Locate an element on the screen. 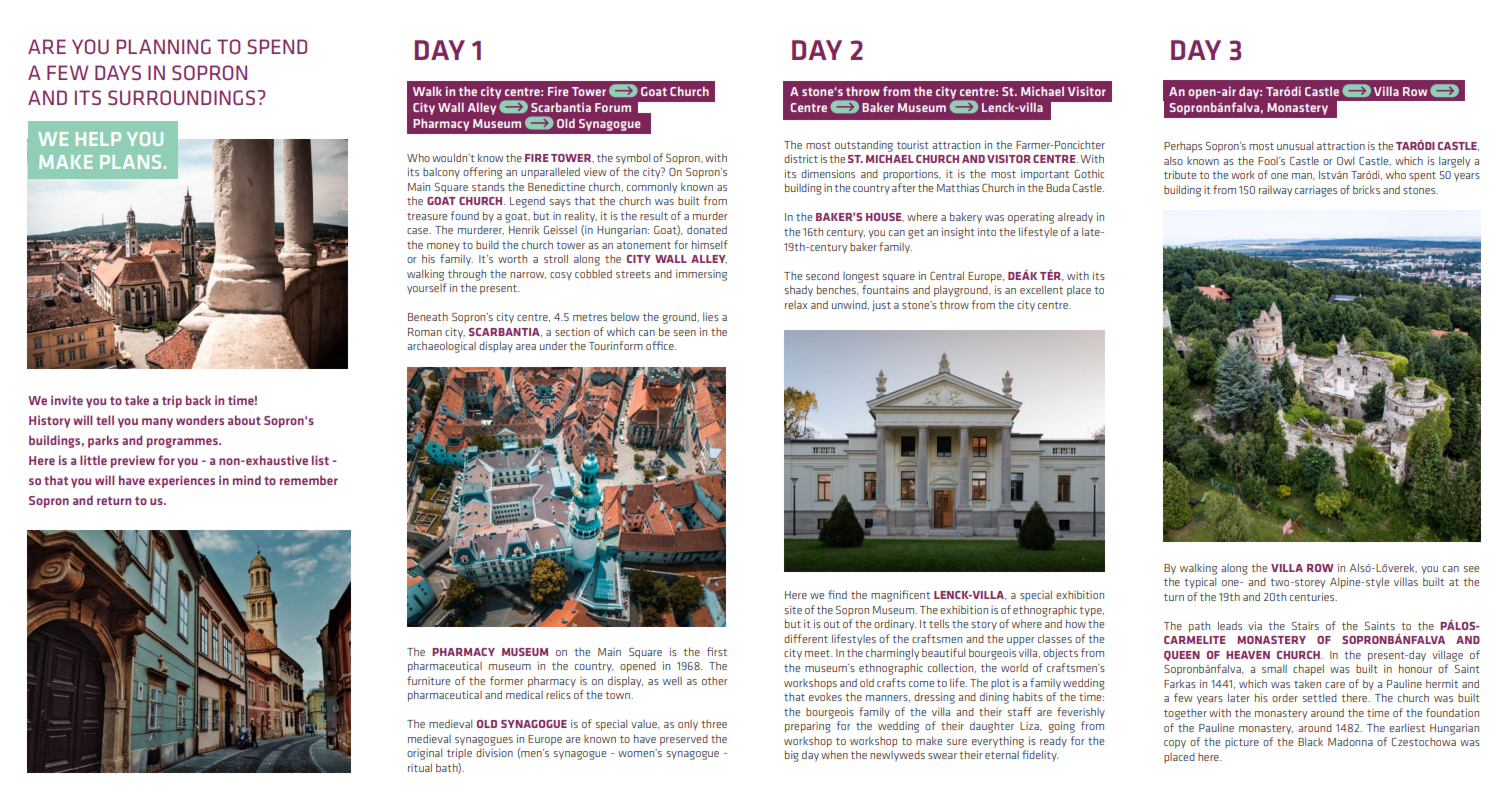 The height and width of the screenshot is (801, 1512). original is located at coordinates (424, 754).
